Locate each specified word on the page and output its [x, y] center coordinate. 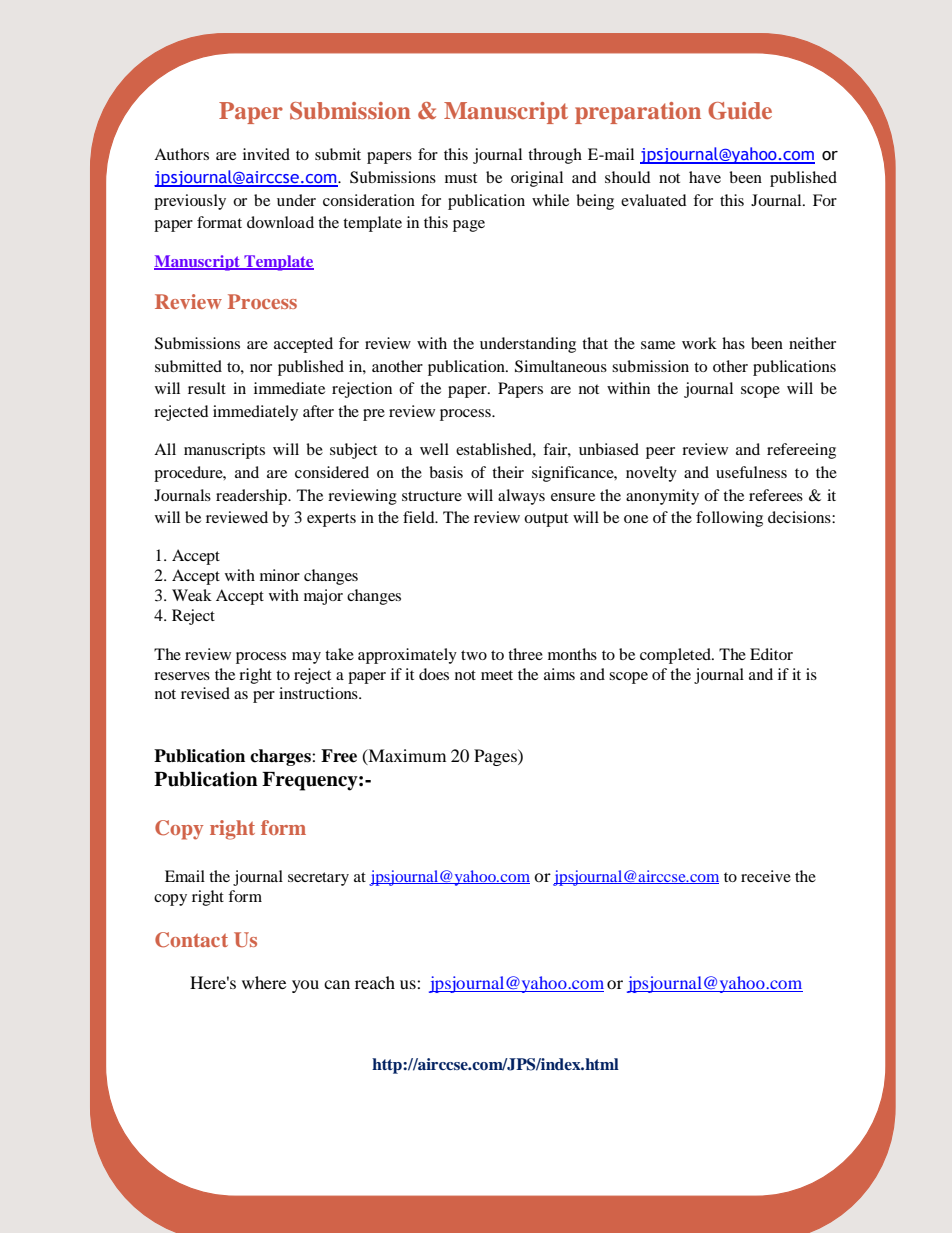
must [461, 178]
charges [281, 757]
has [733, 343]
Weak [192, 595]
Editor [771, 654]
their [508, 472]
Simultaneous [561, 366]
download [280, 222]
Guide [740, 111]
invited [266, 154]
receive [766, 876]
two [474, 655]
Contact [191, 940]
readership [252, 497]
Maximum [406, 756]
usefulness [751, 472]
